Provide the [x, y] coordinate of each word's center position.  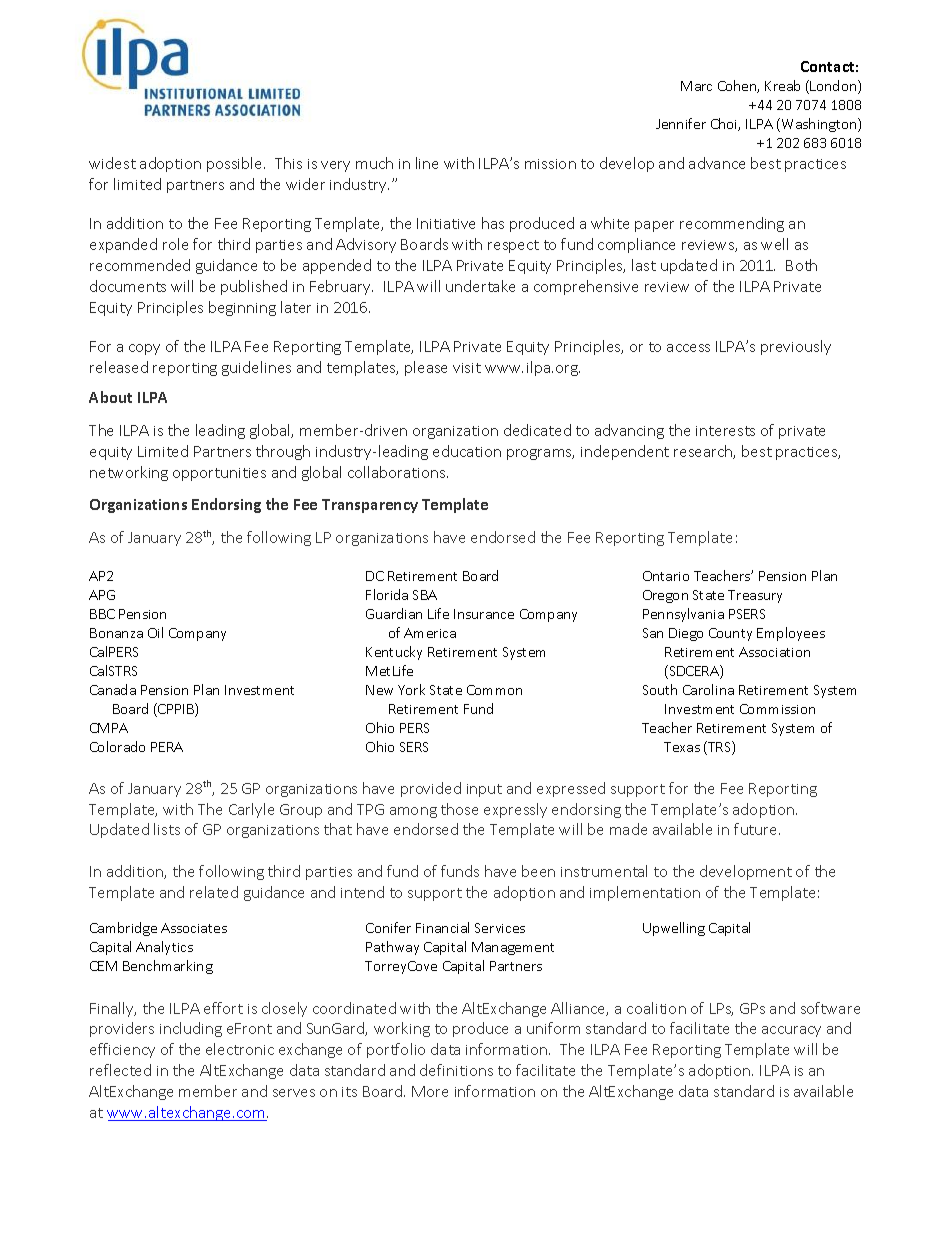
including [191, 1029]
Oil [155, 632]
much [374, 163]
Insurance [484, 614]
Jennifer [681, 123]
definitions [456, 1070]
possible [236, 164]
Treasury [755, 596]
